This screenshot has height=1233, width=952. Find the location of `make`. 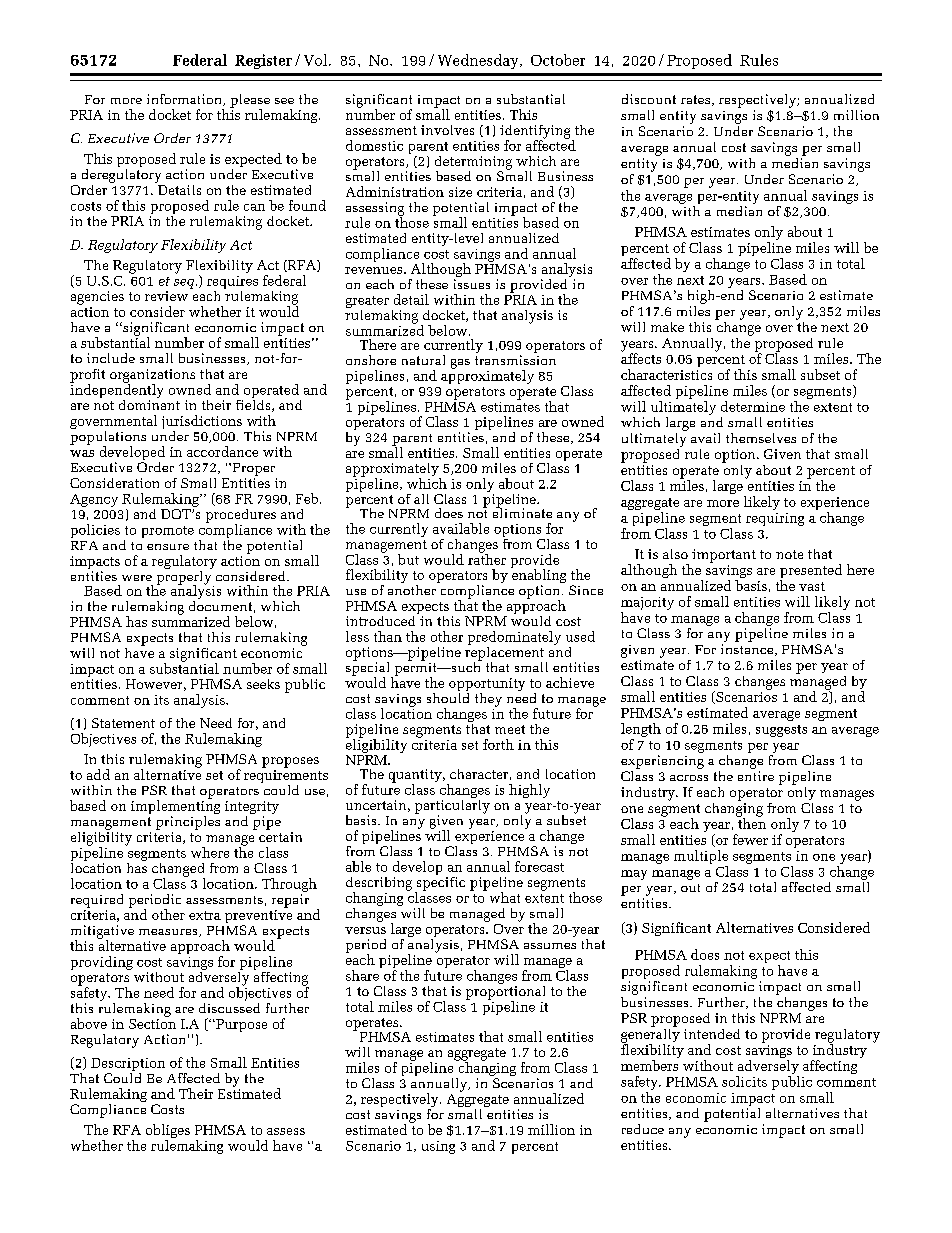

make is located at coordinates (667, 327).
